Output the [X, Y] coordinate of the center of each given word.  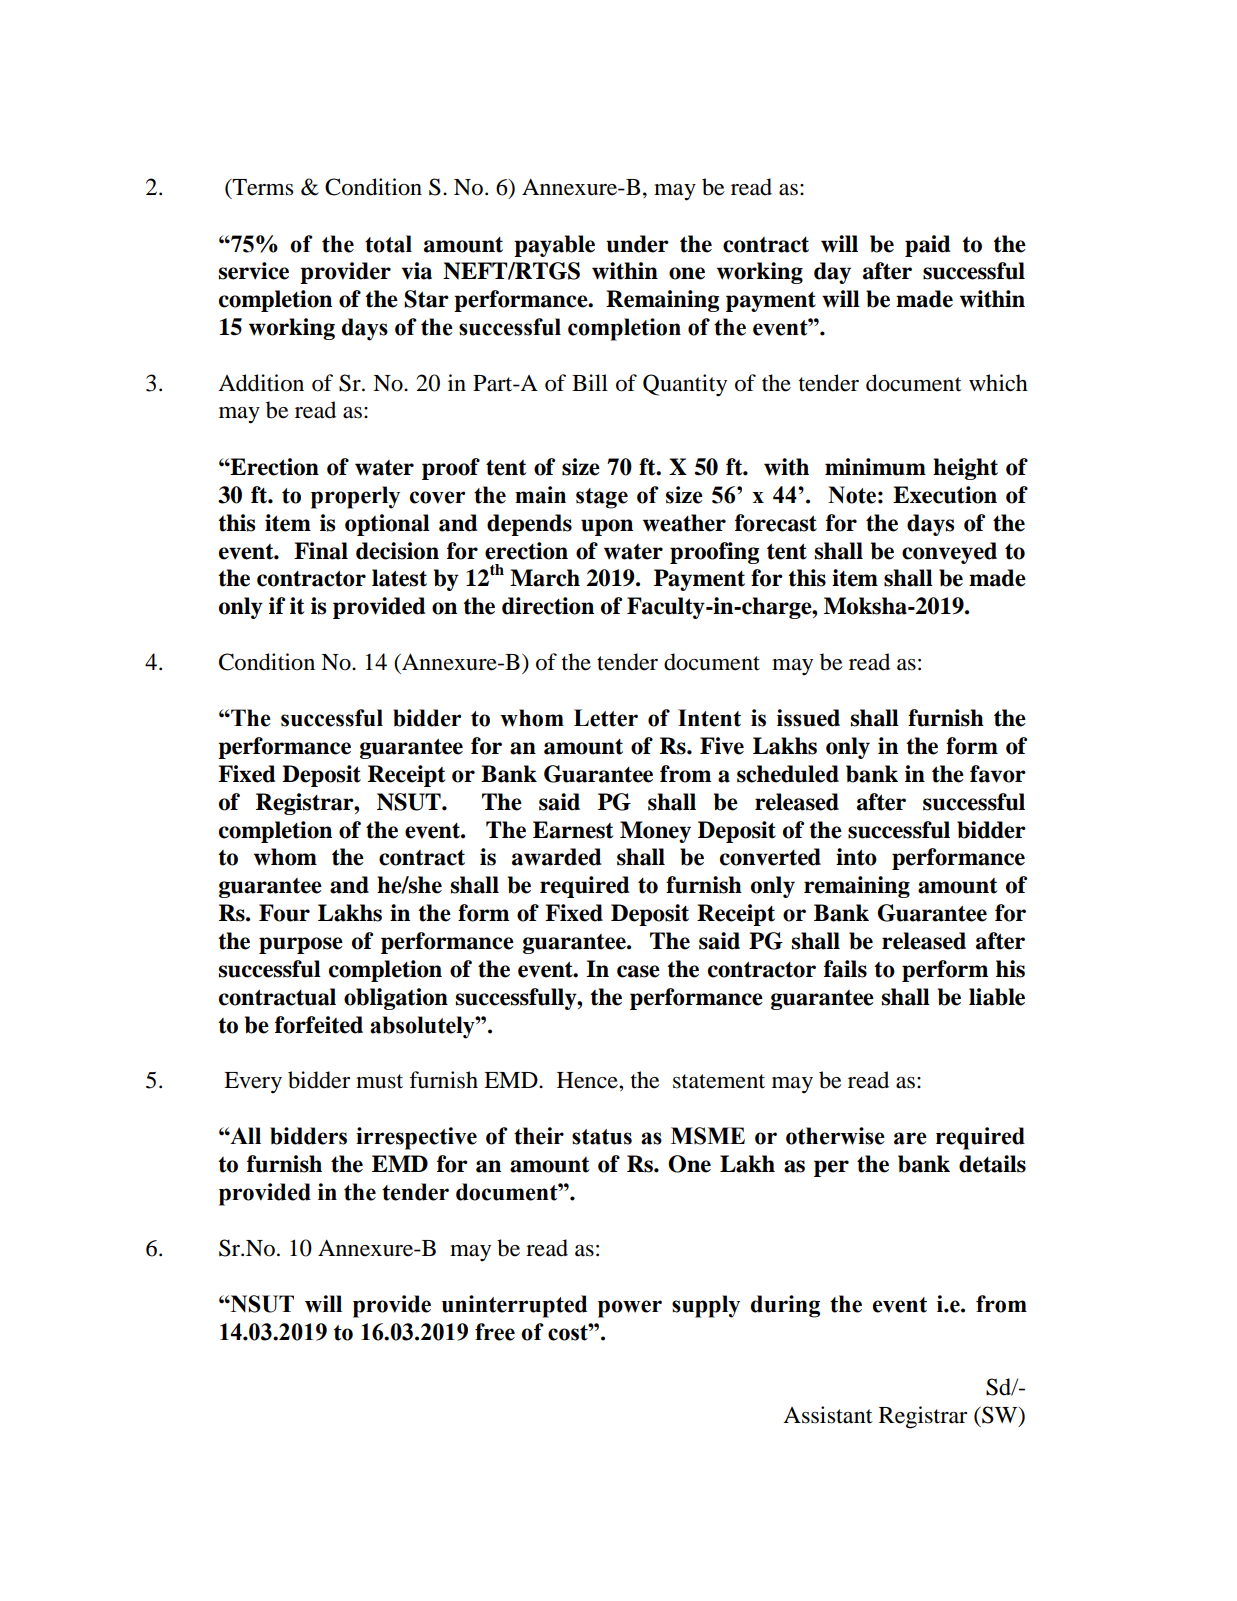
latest [399, 578]
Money [655, 832]
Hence [588, 1080]
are [910, 1138]
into [856, 857]
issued [808, 718]
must [379, 1081]
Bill [590, 382]
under [637, 244]
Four [284, 913]
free [495, 1332]
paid [928, 246]
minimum [875, 467]
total [388, 244]
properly [355, 497]
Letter [606, 718]
